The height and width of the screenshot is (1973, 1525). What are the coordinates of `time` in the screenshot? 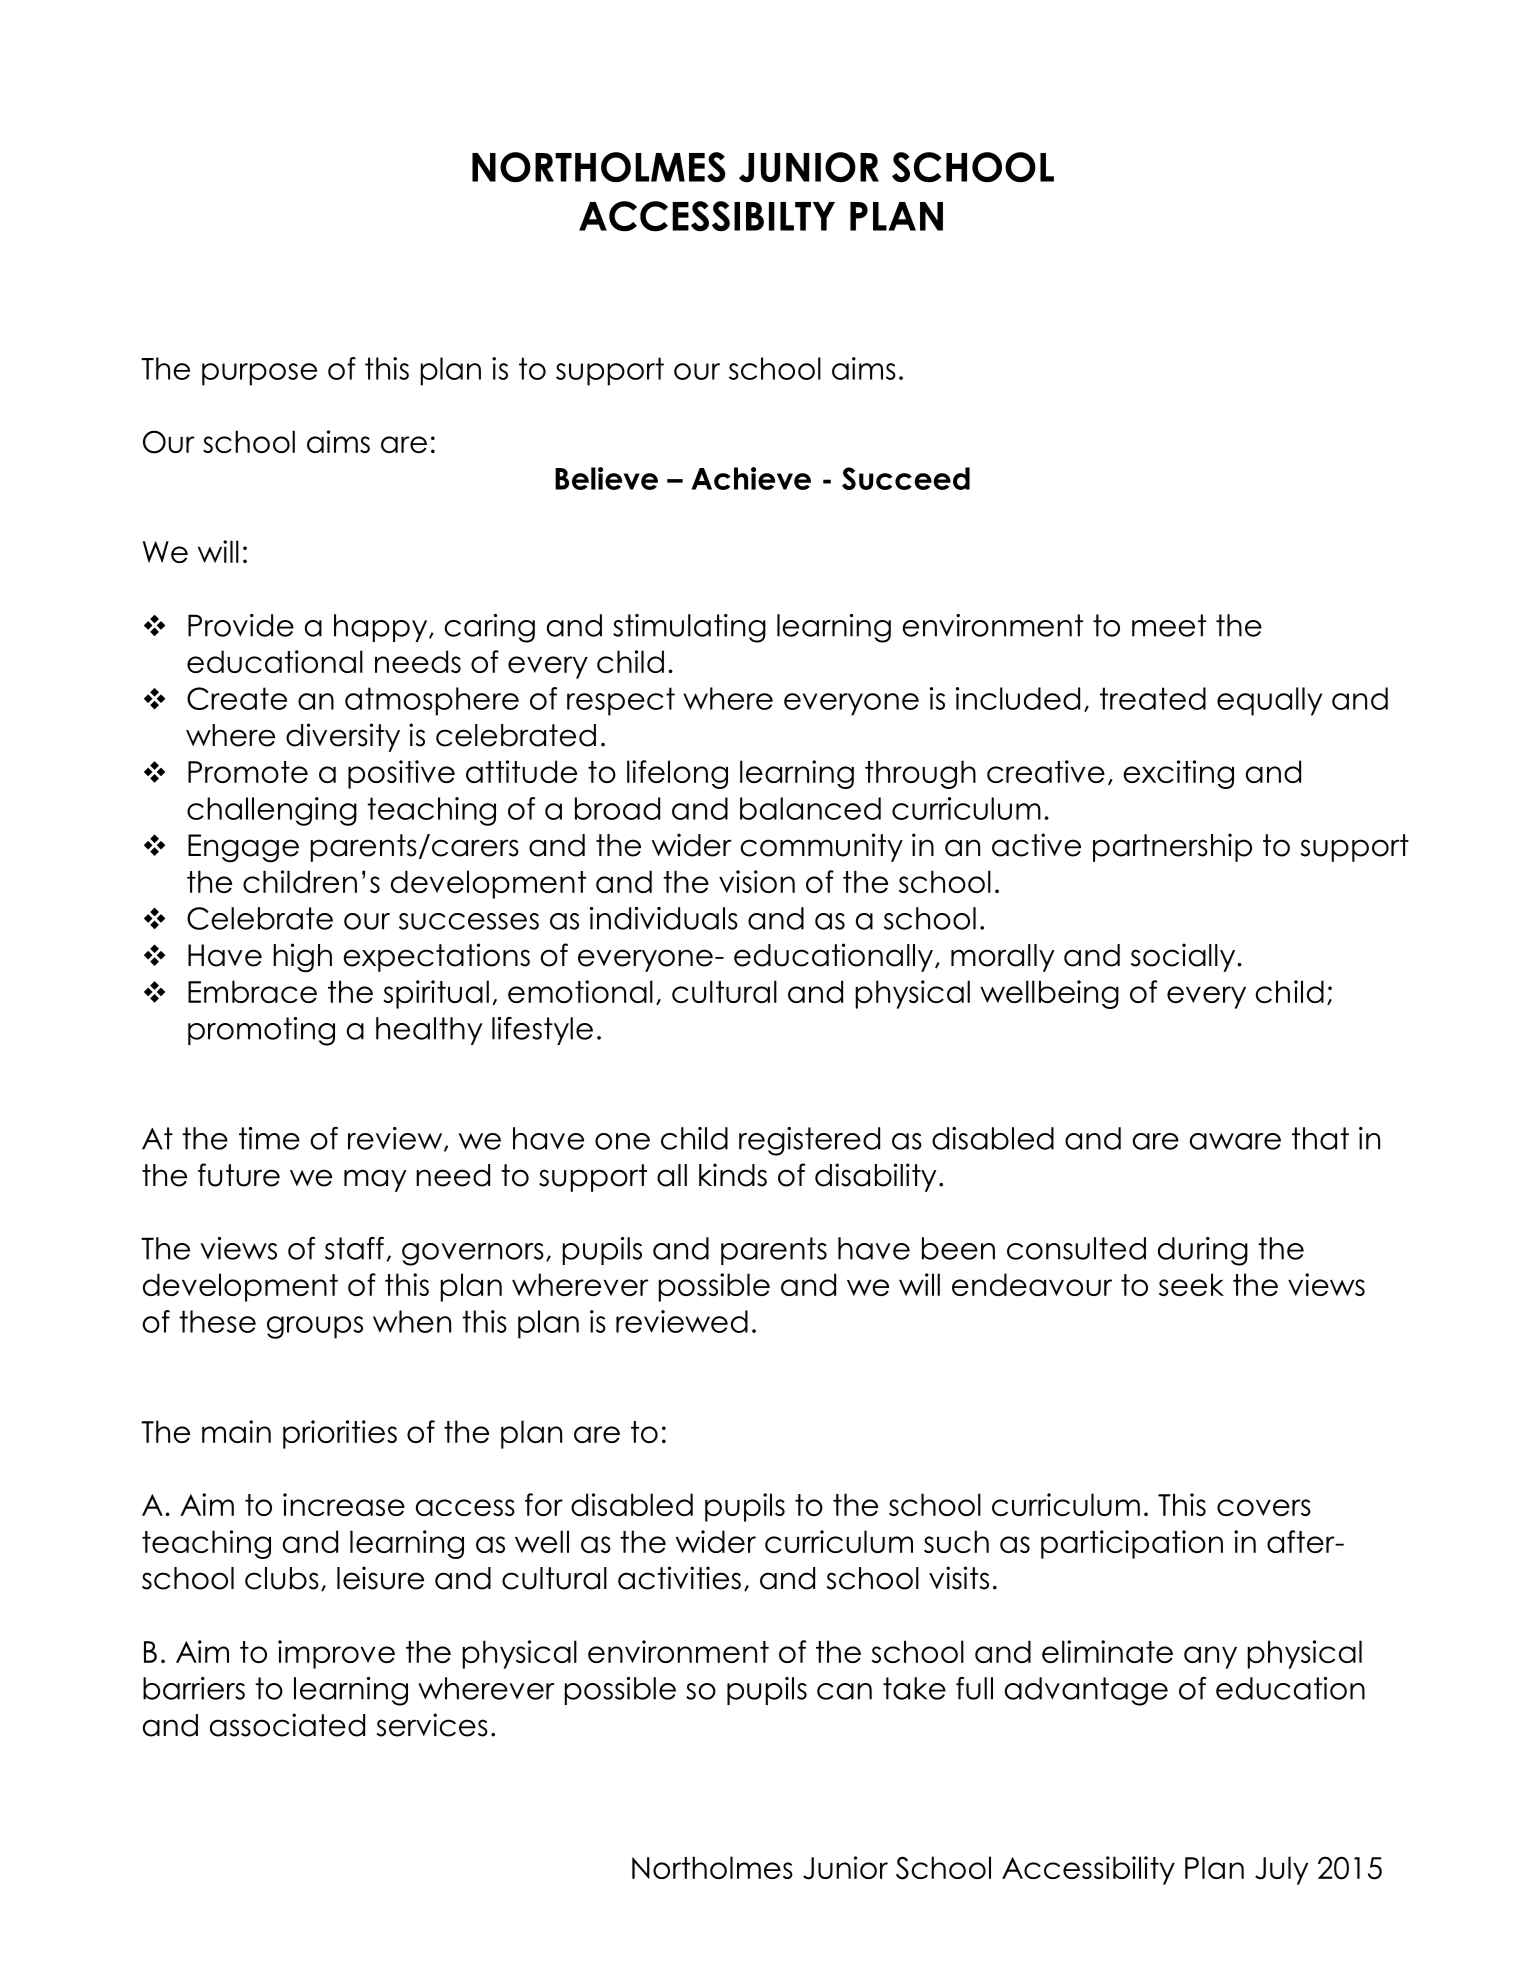 It's located at (269, 1138).
